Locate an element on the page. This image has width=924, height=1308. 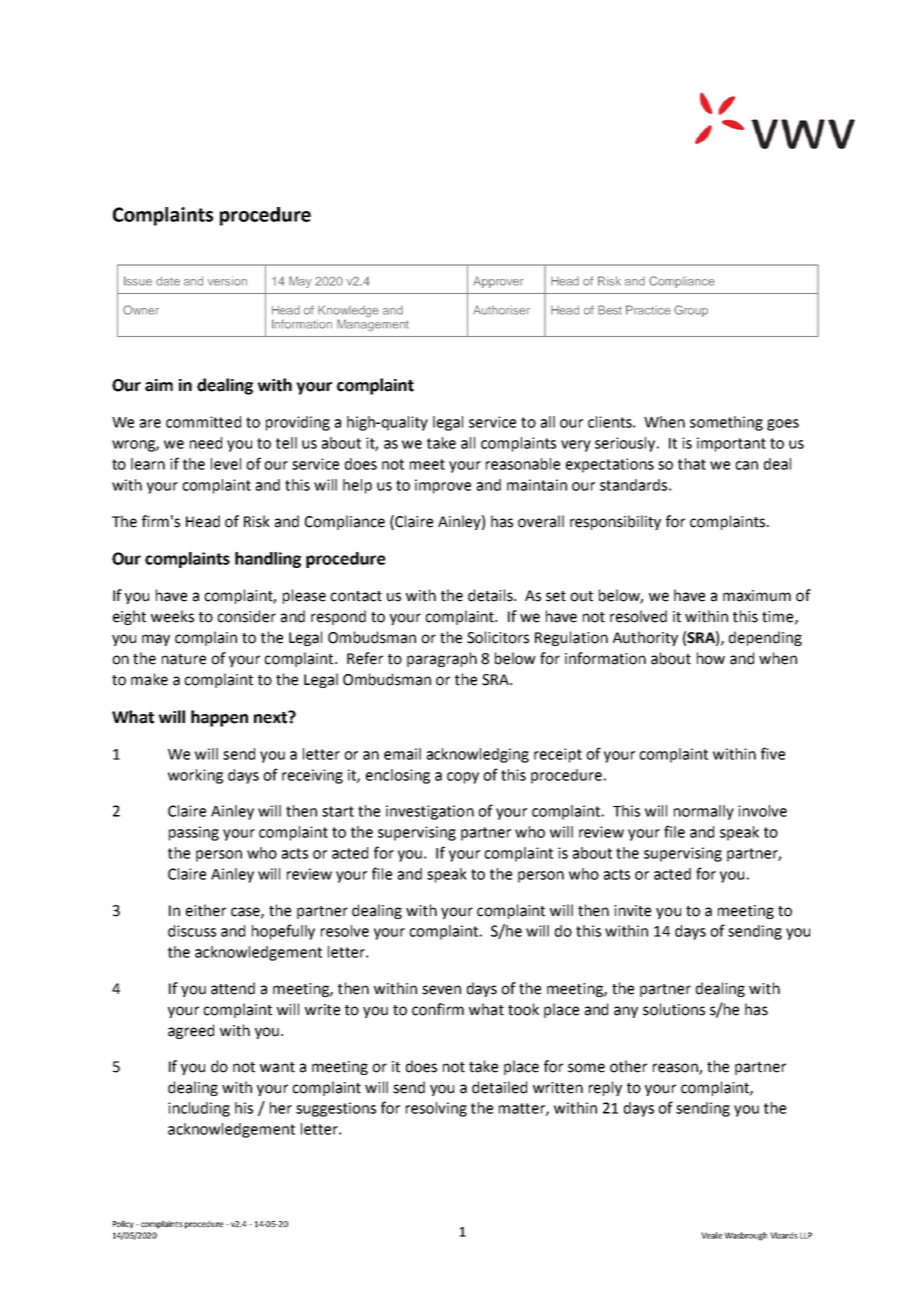
Approver is located at coordinates (498, 282).
